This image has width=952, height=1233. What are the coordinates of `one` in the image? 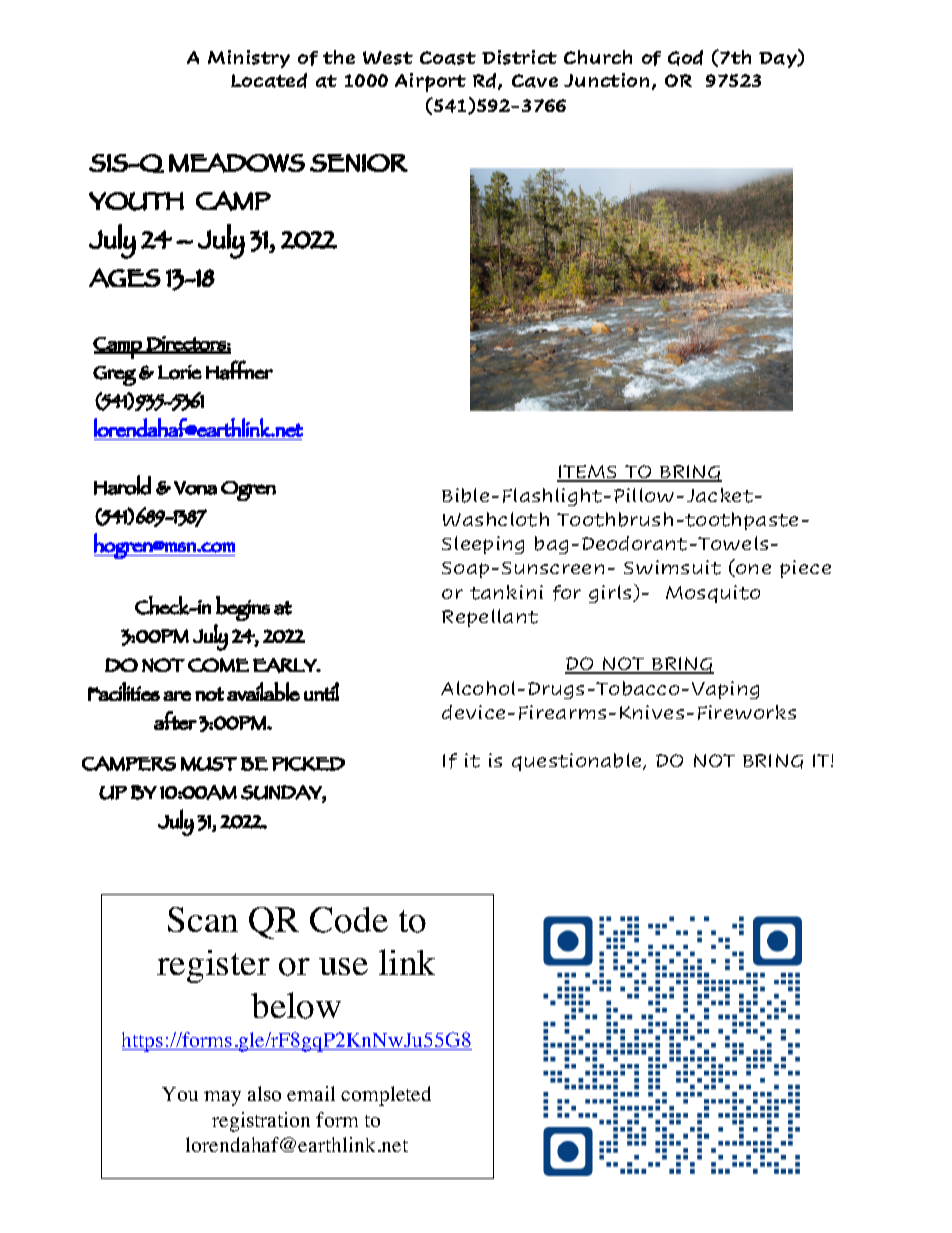 It's located at (752, 570).
